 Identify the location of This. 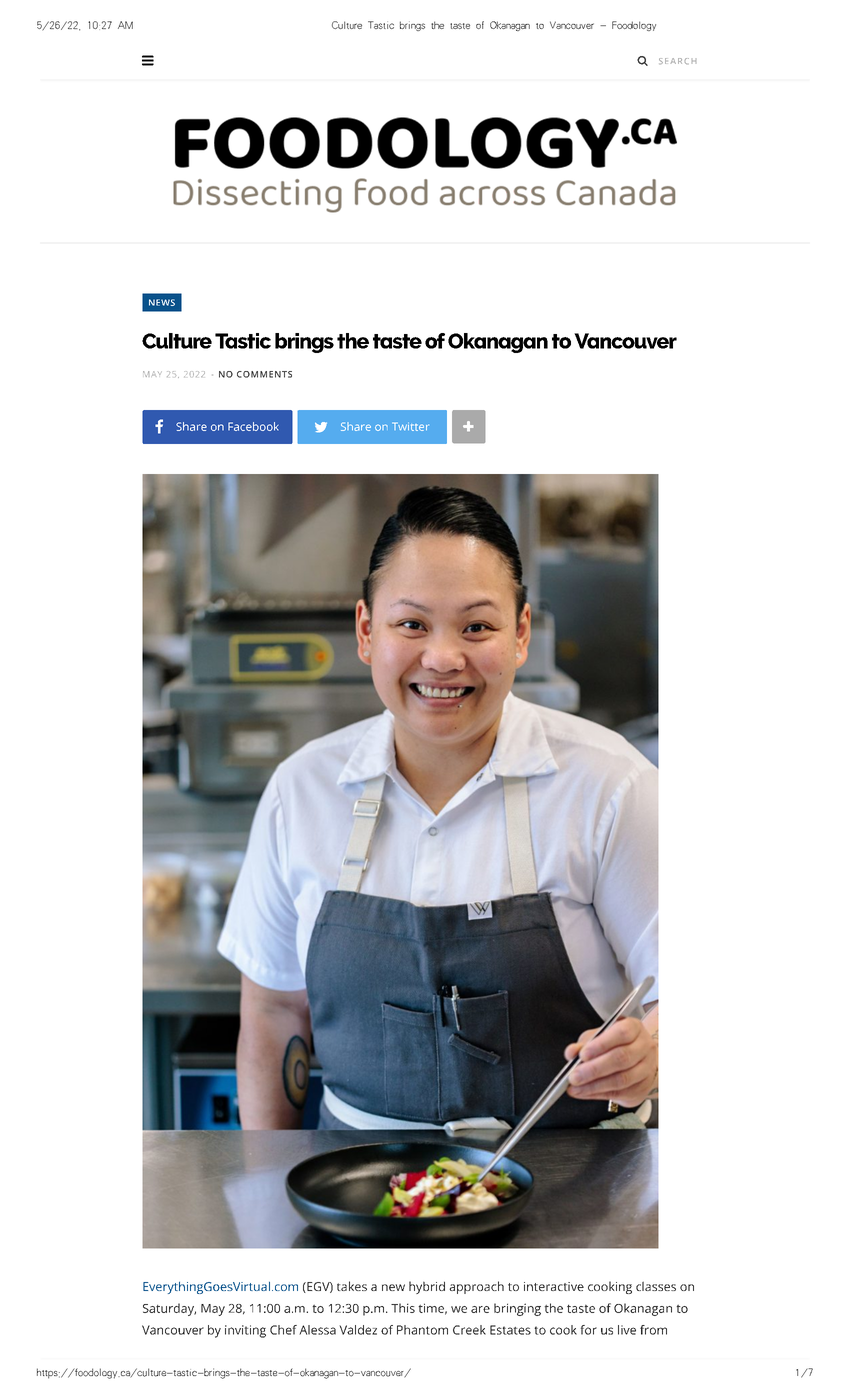
(403, 1308).
